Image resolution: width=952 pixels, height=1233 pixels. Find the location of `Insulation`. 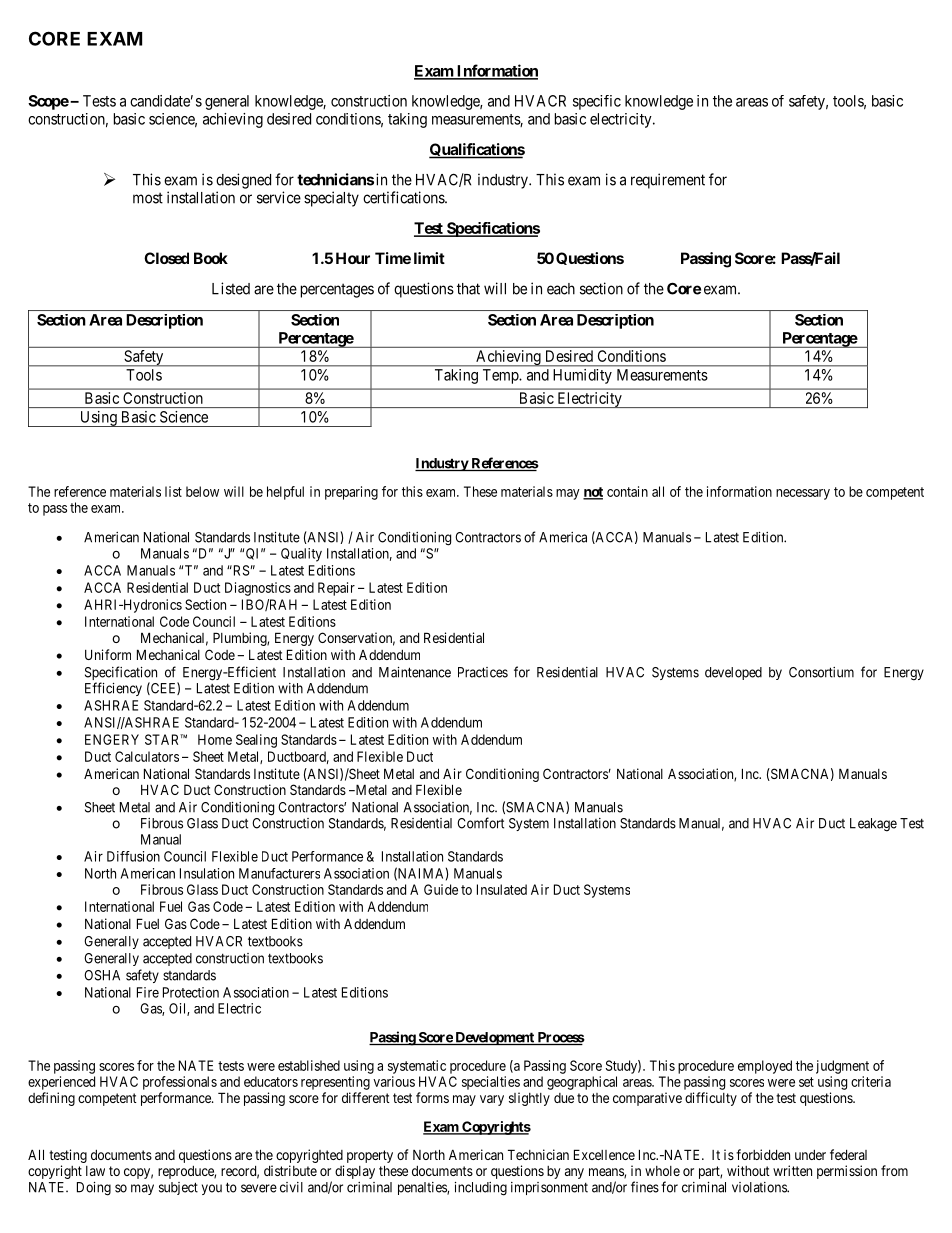

Insulation is located at coordinates (207, 873).
